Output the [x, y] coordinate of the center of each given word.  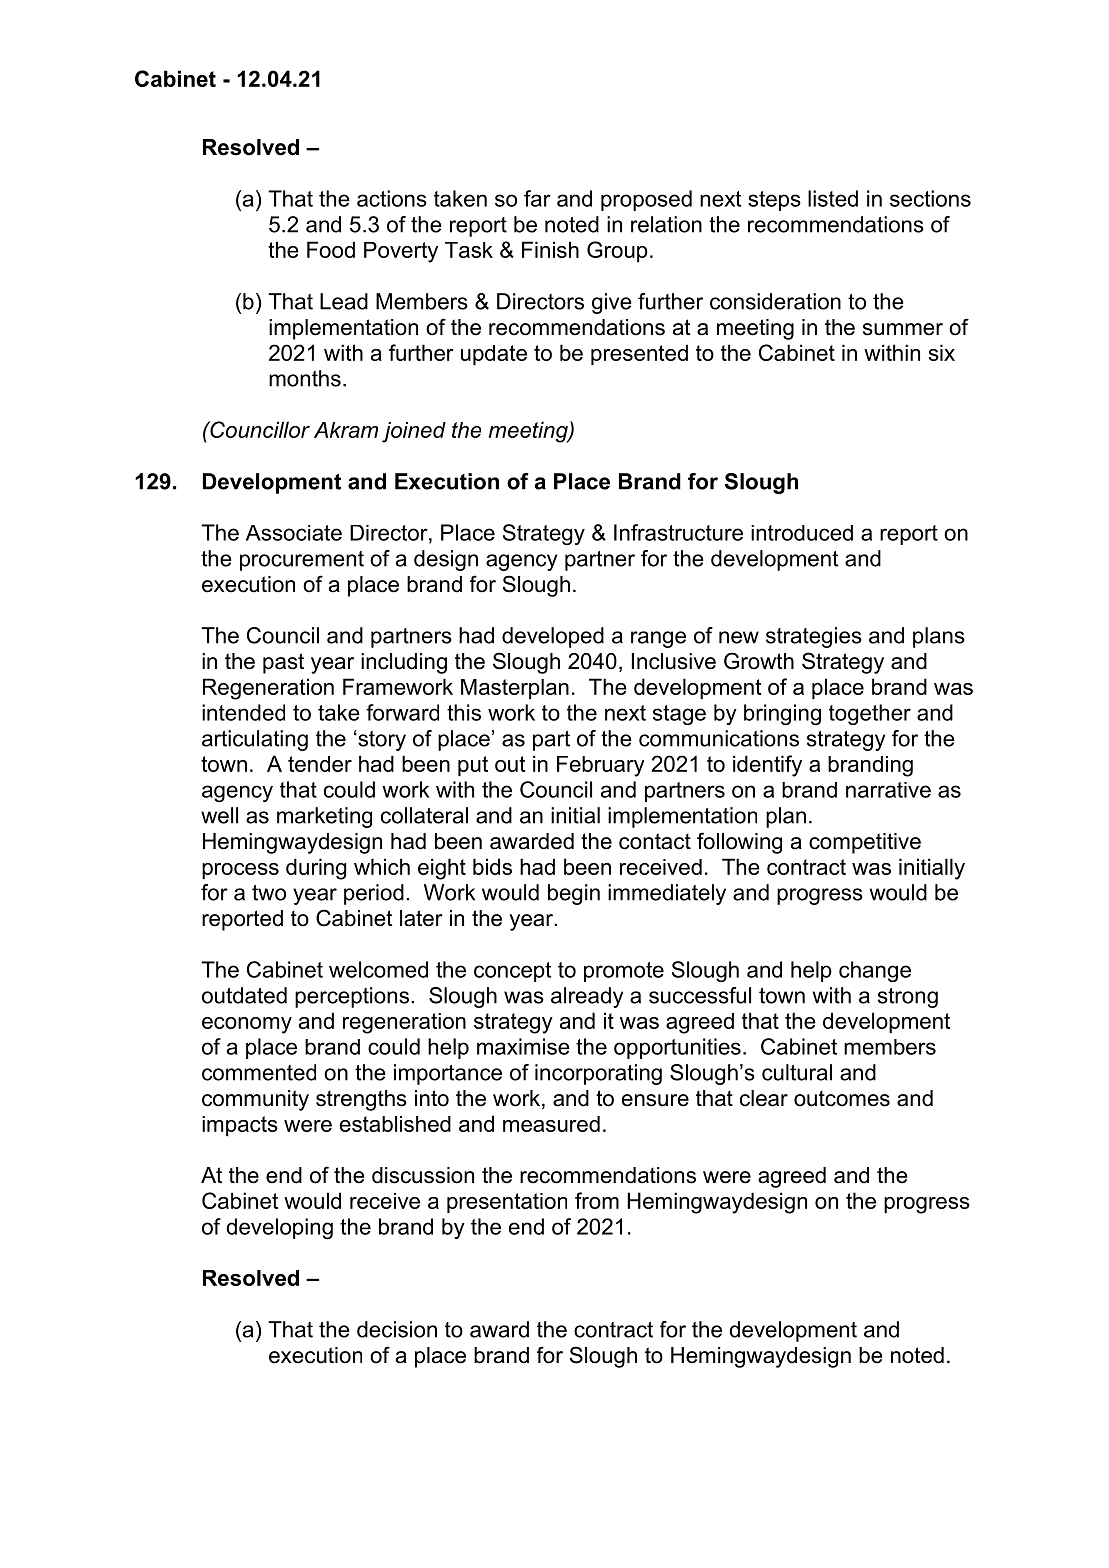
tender [320, 764]
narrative [888, 790]
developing [279, 1228]
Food [331, 249]
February [600, 766]
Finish [550, 249]
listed [833, 198]
